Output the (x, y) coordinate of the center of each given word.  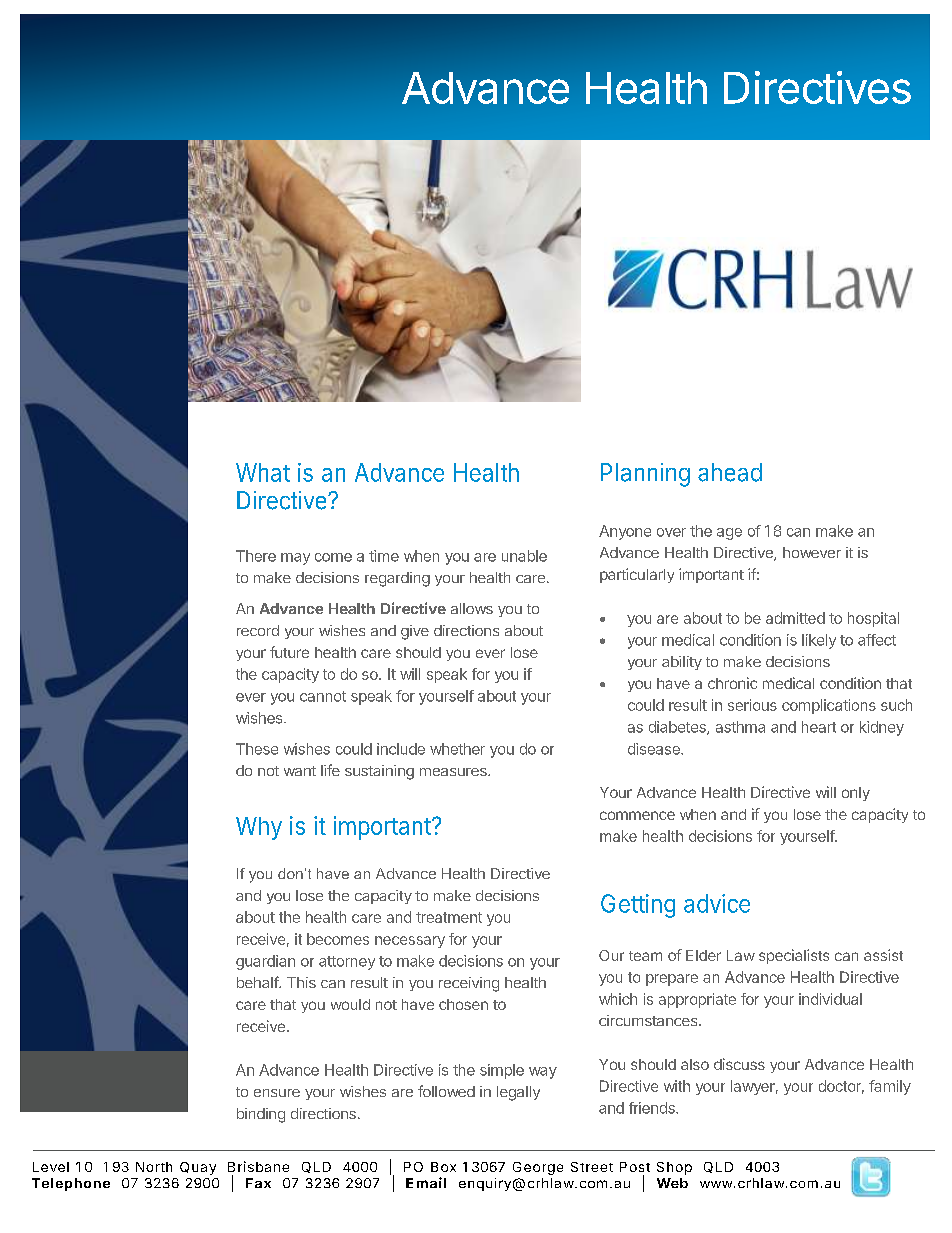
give (415, 632)
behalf (258, 982)
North (154, 1167)
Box (443, 1167)
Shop (674, 1168)
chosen (463, 1004)
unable (524, 556)
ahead (730, 472)
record (258, 630)
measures (454, 772)
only (856, 794)
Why (259, 828)
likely (819, 641)
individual (830, 999)
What (263, 472)
